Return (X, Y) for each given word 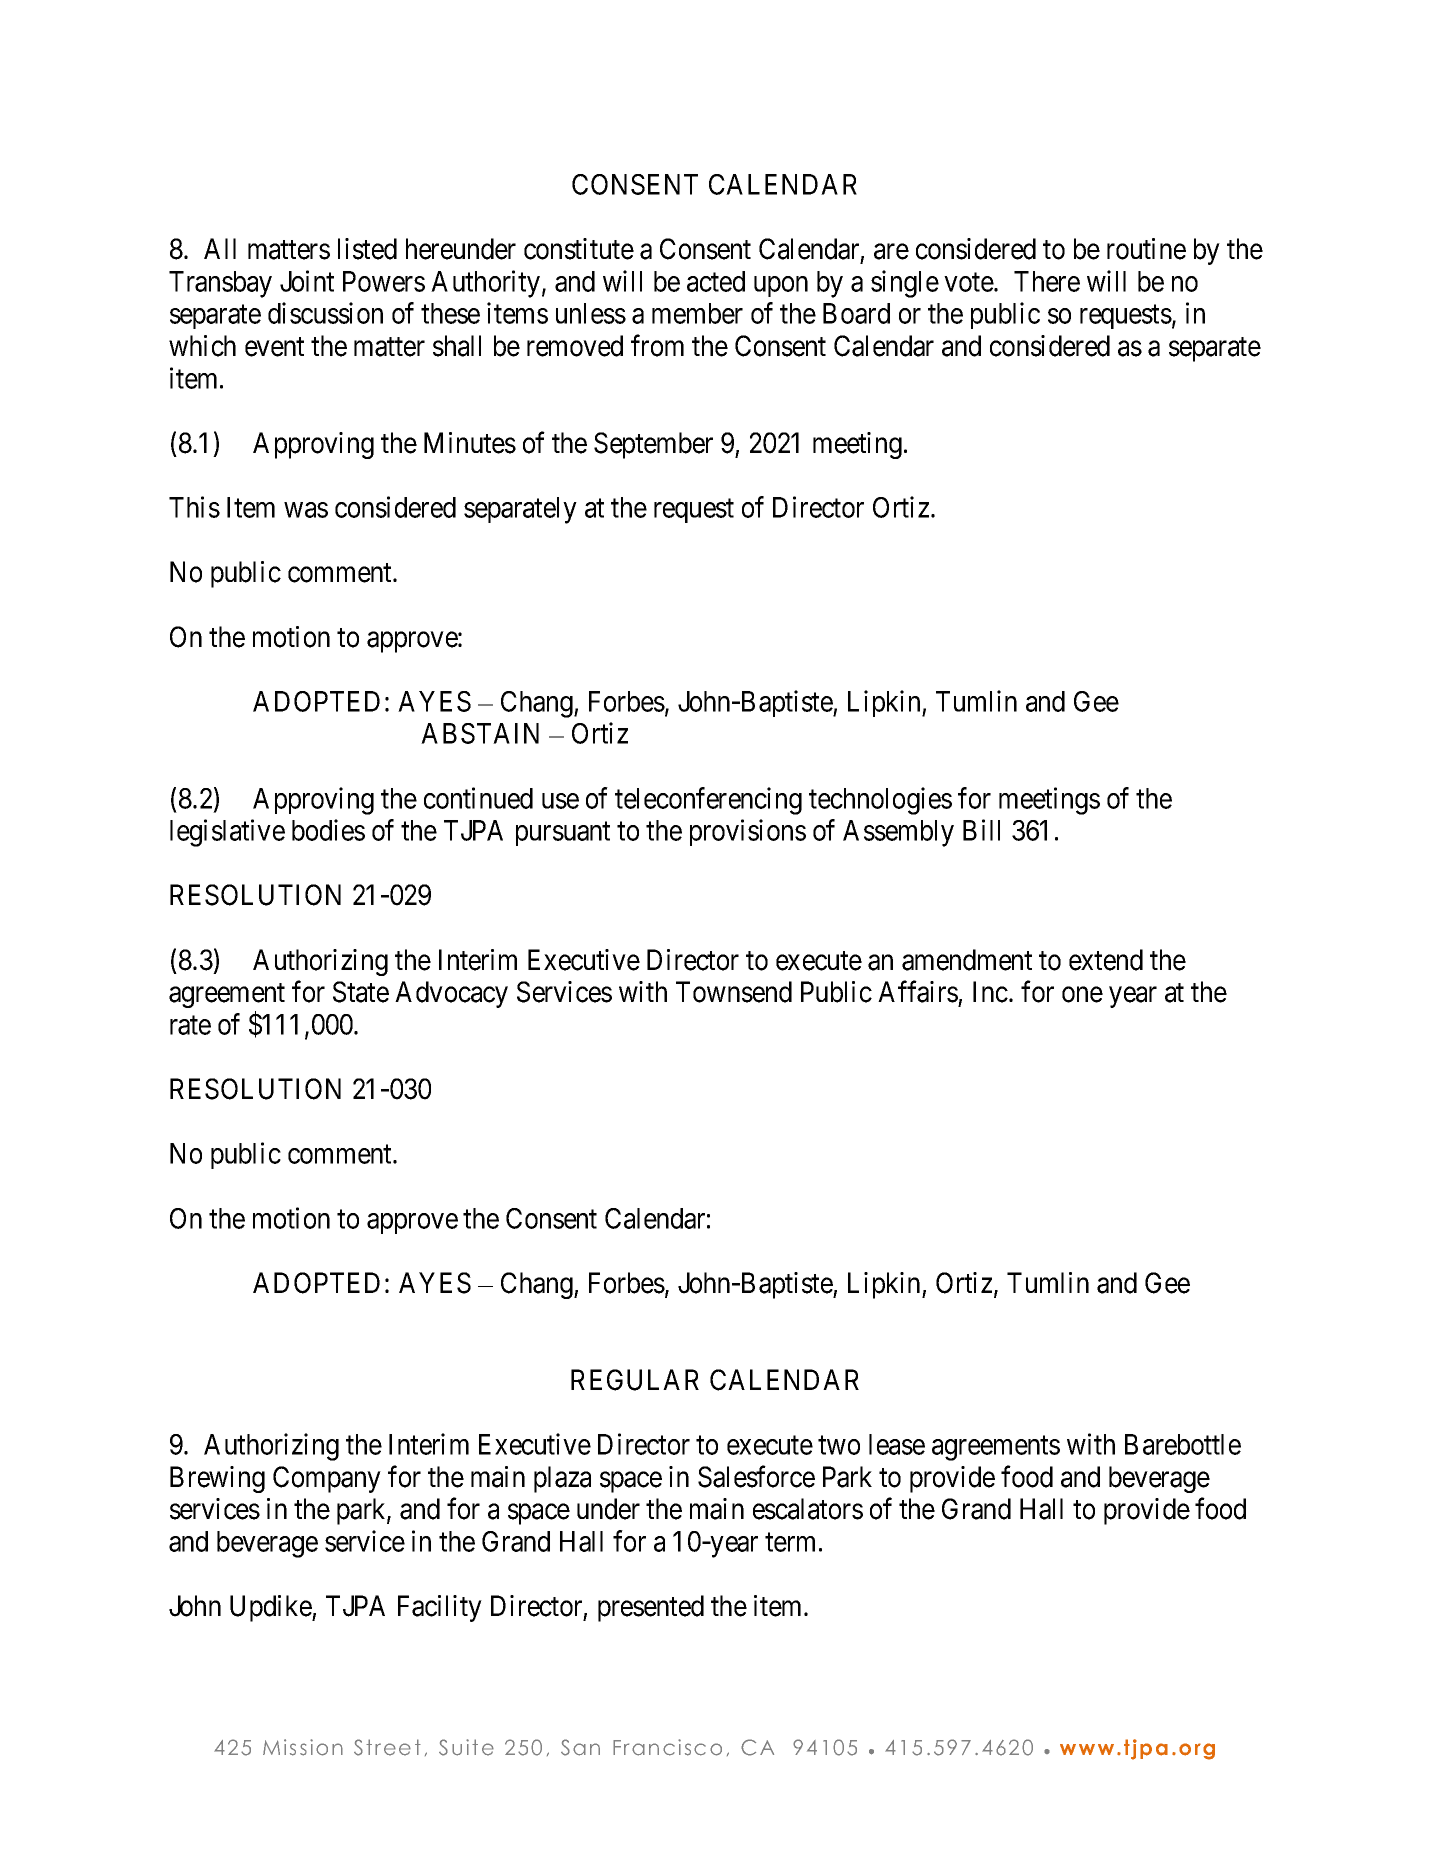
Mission (303, 1747)
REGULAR (635, 1380)
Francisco (667, 1747)
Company (327, 1479)
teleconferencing (708, 801)
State (361, 992)
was (306, 510)
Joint (307, 281)
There (1047, 281)
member (697, 313)
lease (897, 1444)
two (839, 1445)
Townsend (734, 992)
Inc (990, 992)
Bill (981, 830)
